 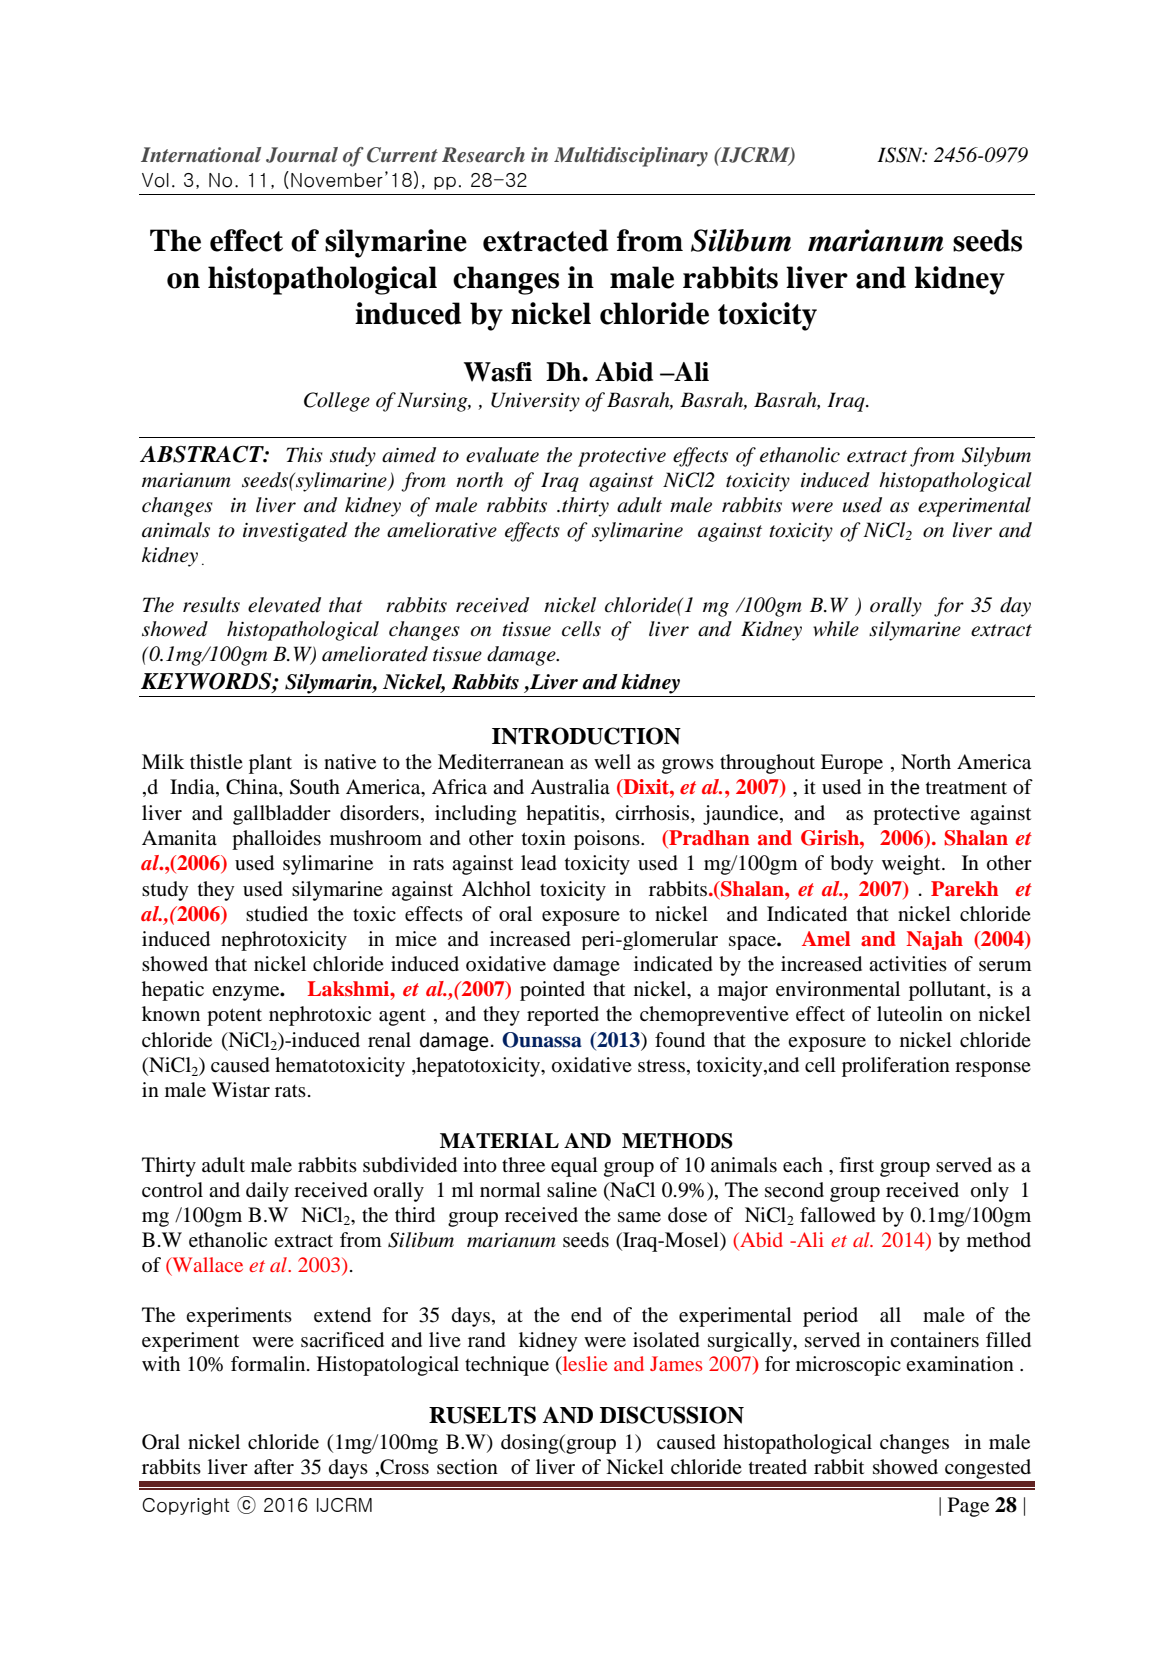 I want to click on pointed, so click(x=552, y=991).
